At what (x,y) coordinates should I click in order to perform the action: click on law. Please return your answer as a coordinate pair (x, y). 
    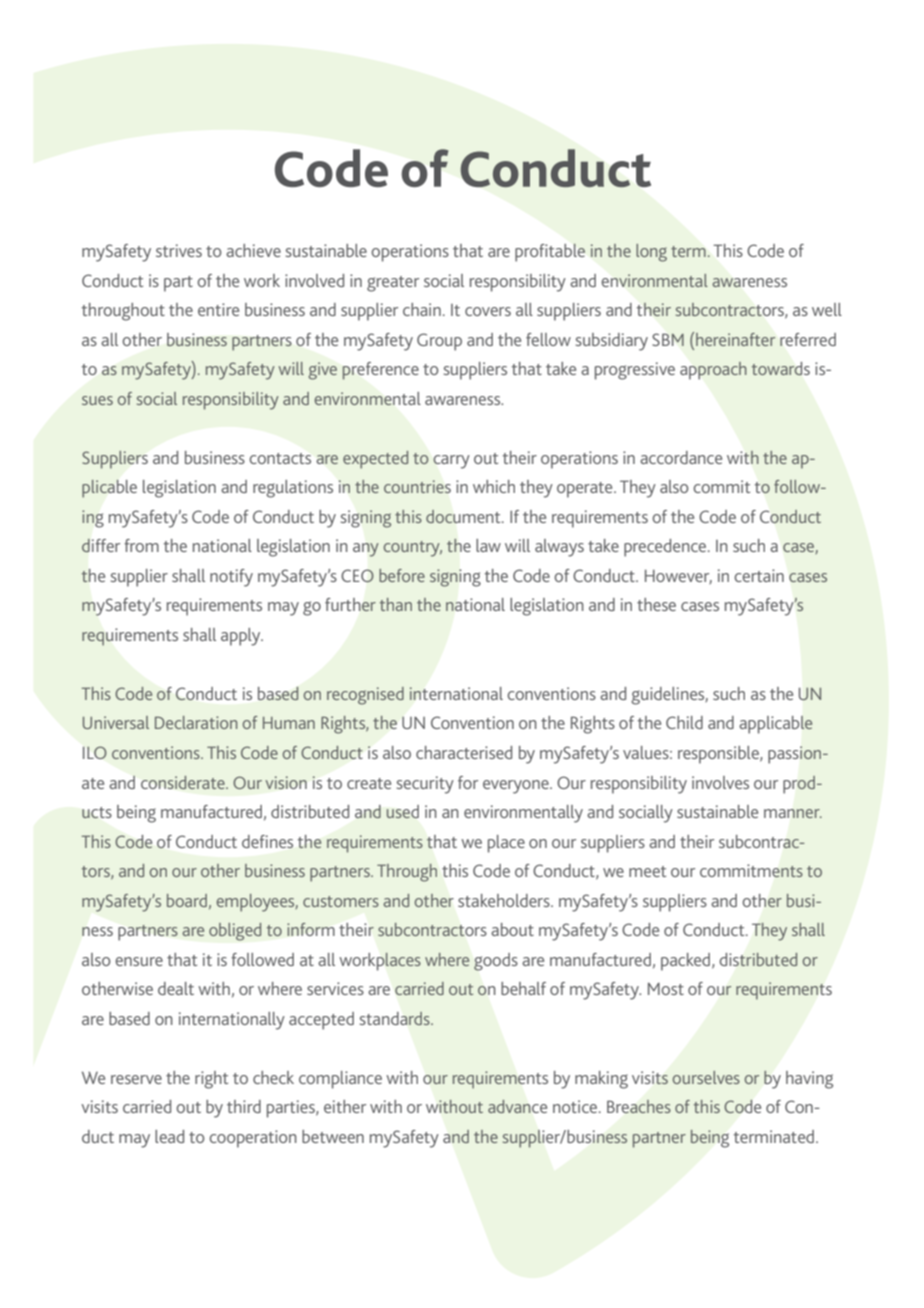
    Looking at the image, I should click on (488, 545).
